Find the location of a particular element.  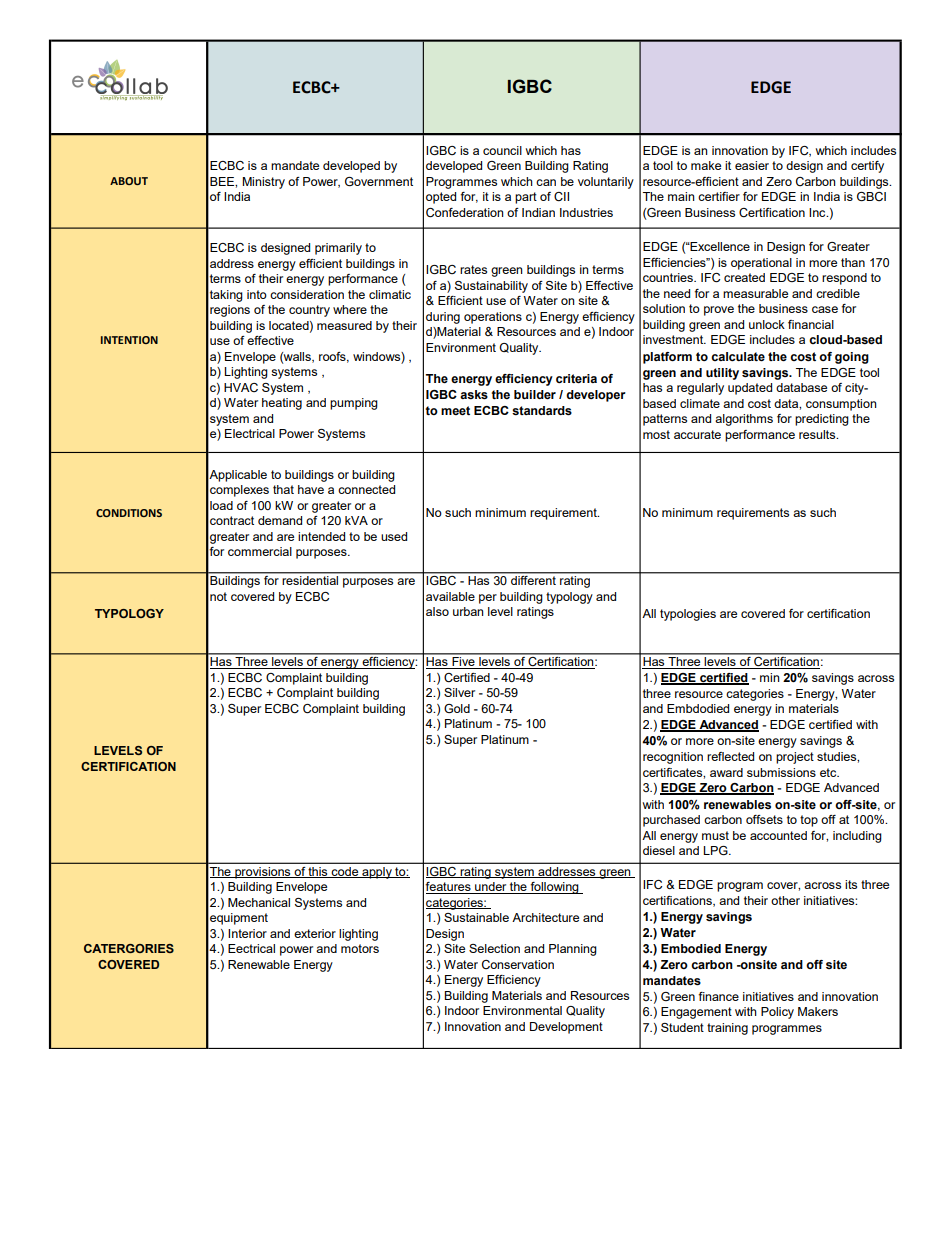

council is located at coordinates (502, 150).
